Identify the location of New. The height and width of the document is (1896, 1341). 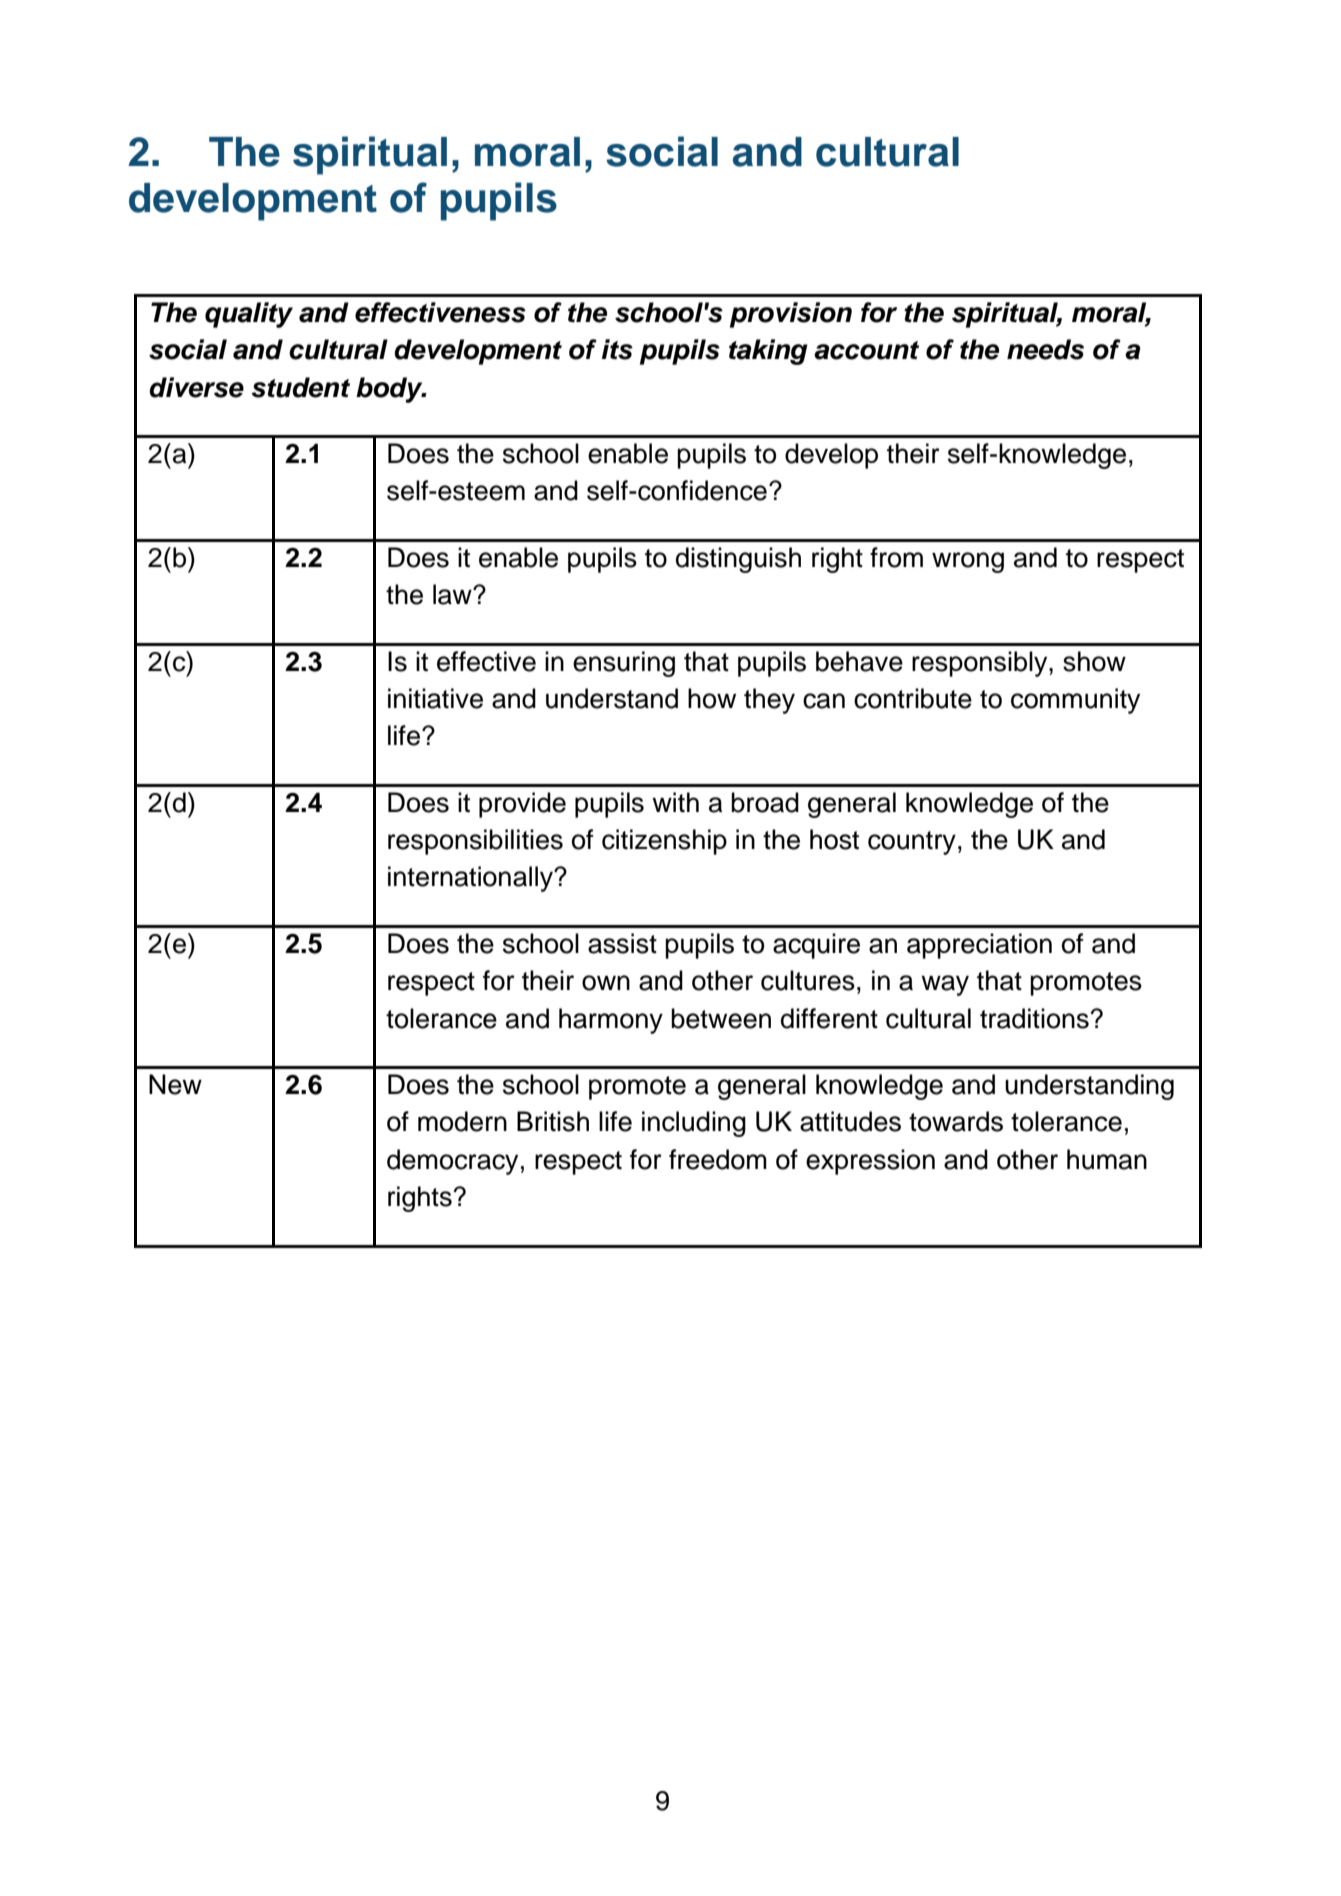
(175, 1084).
